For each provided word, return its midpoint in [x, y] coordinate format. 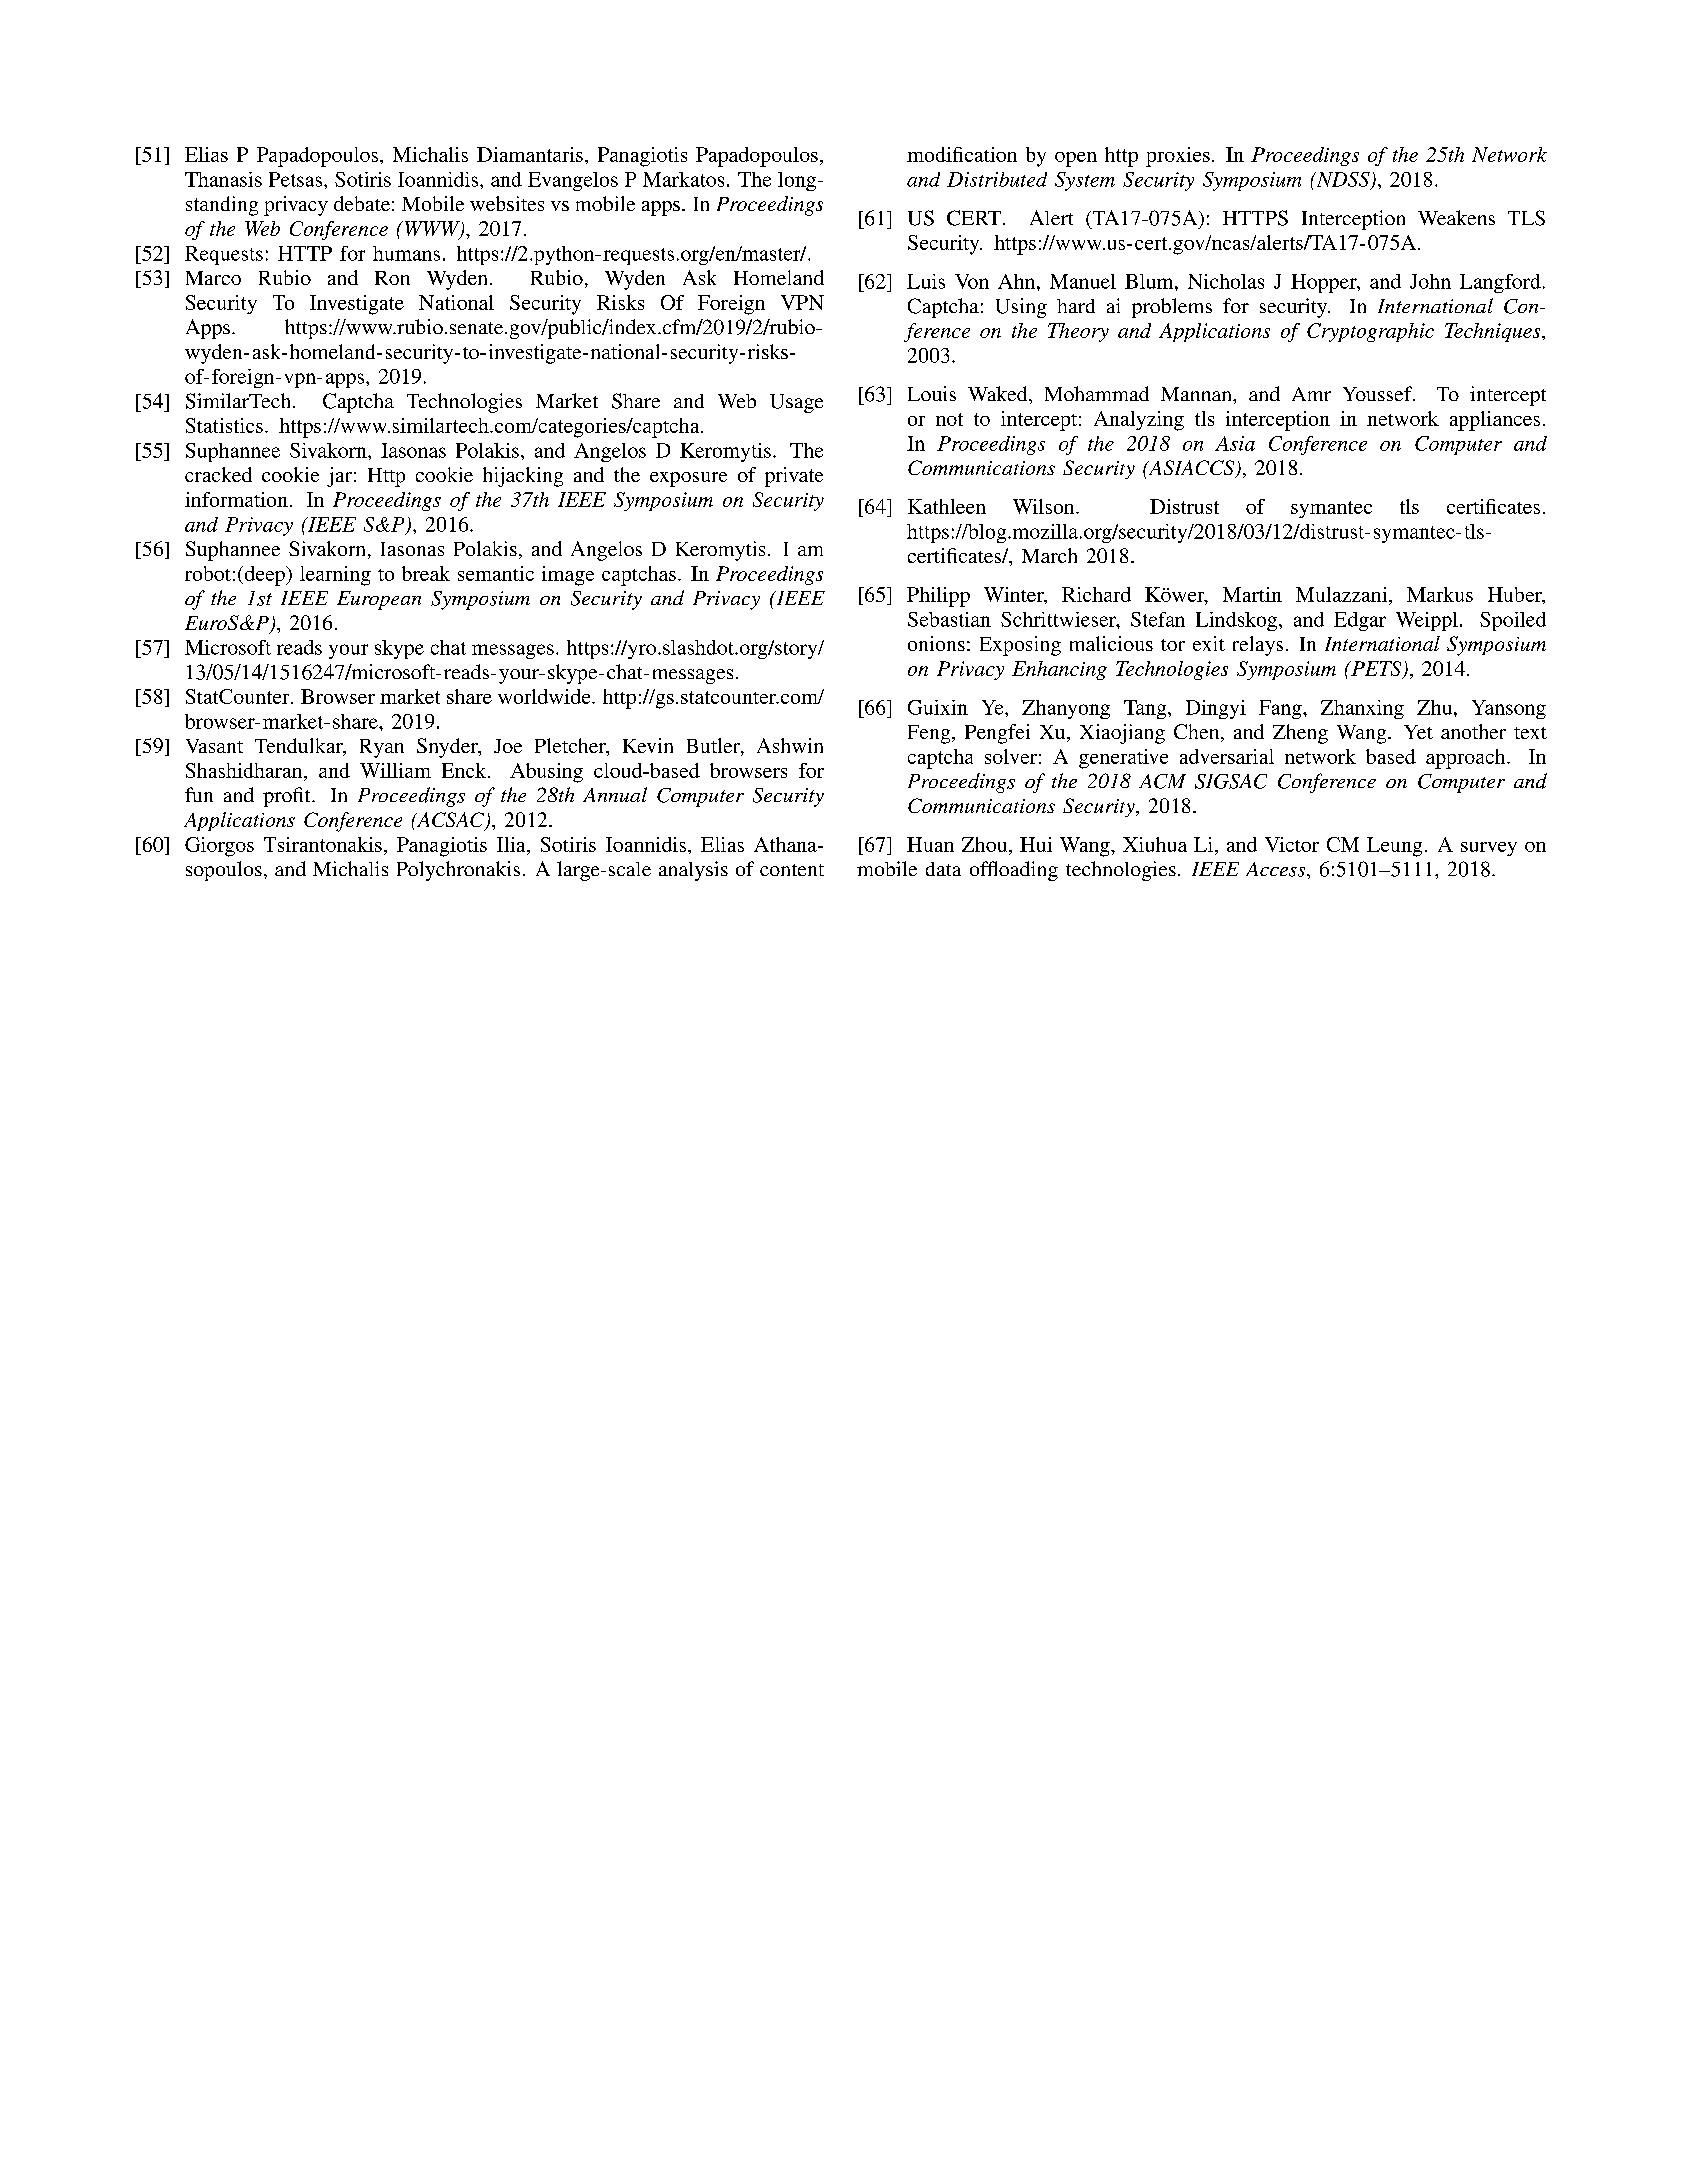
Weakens [1456, 217]
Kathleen [947, 506]
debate [362, 203]
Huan [930, 844]
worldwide [545, 696]
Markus [1440, 594]
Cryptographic [1370, 332]
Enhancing [1059, 670]
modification [962, 154]
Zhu [1436, 707]
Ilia [512, 844]
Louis [932, 393]
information [236, 499]
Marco [213, 278]
